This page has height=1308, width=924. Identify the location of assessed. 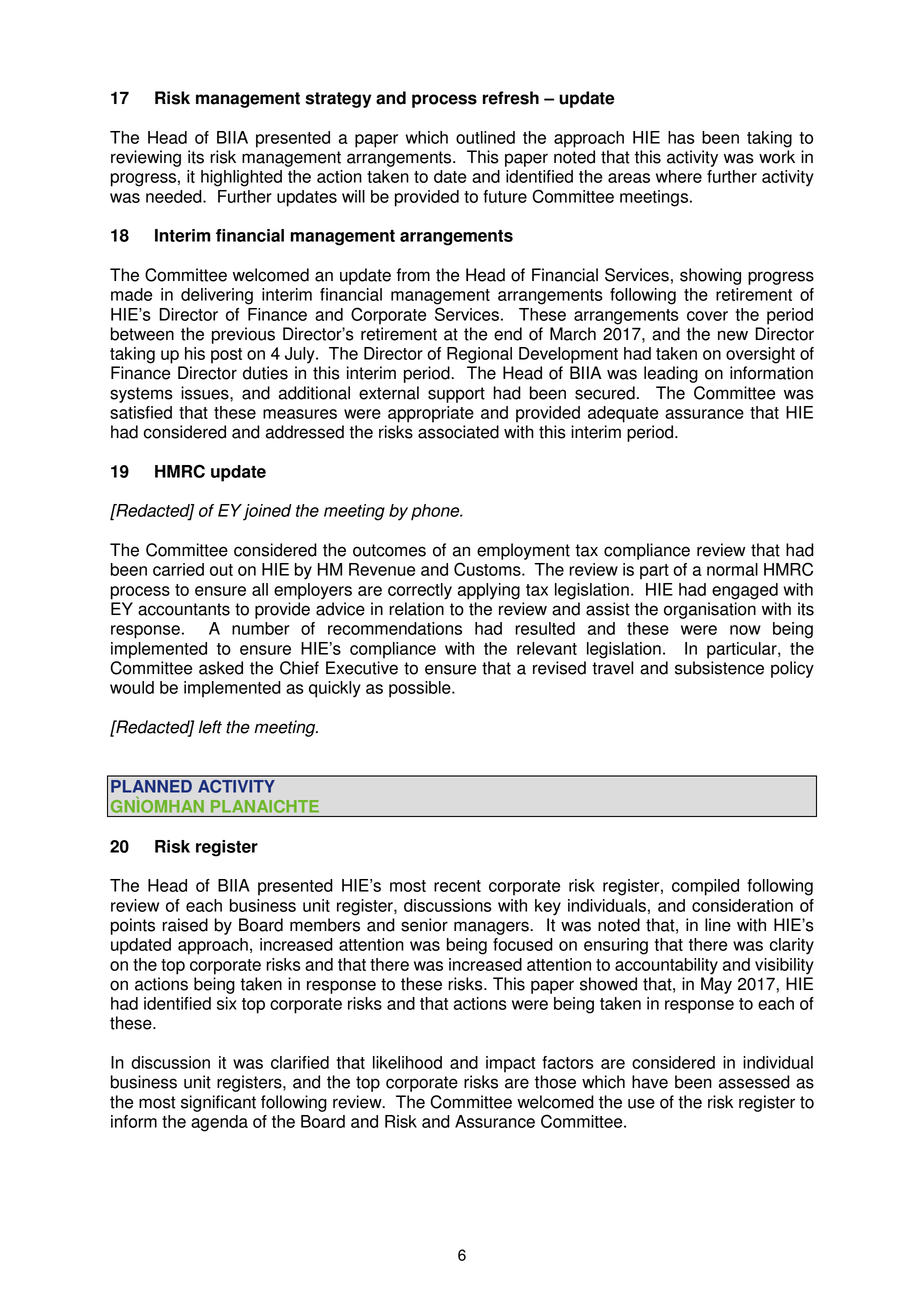
(754, 1082).
